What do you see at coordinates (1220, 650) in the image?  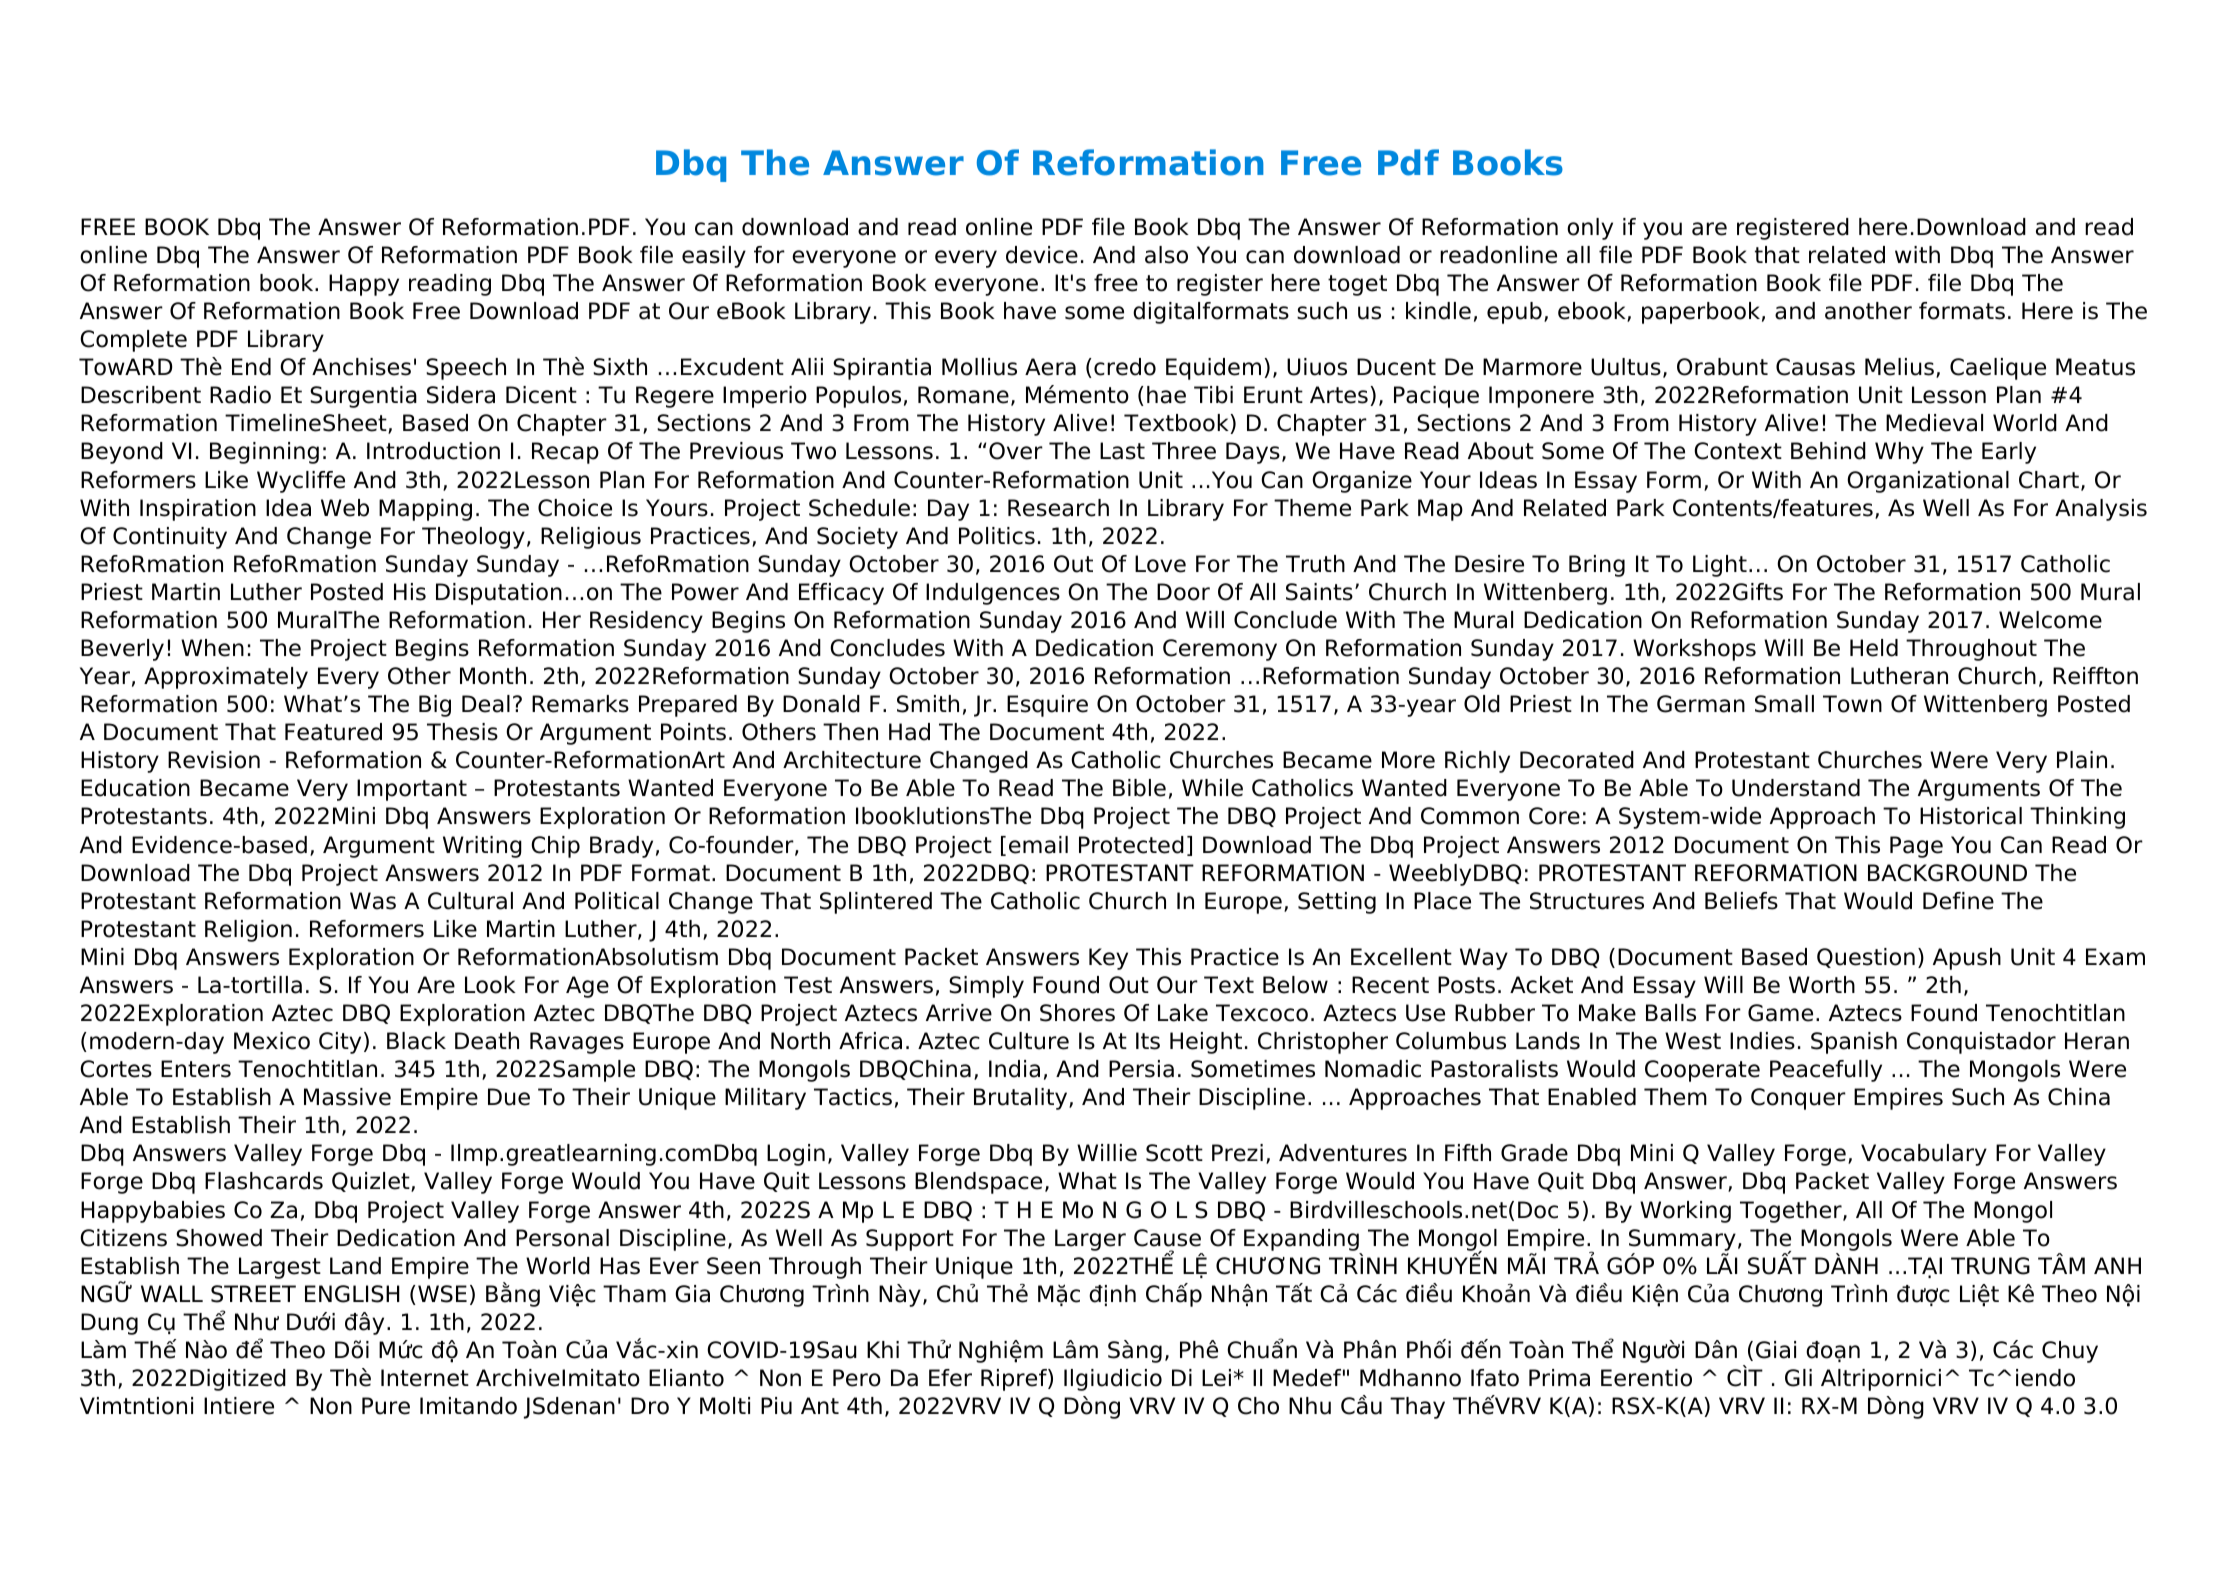 I see `Ceremony` at bounding box center [1220, 650].
